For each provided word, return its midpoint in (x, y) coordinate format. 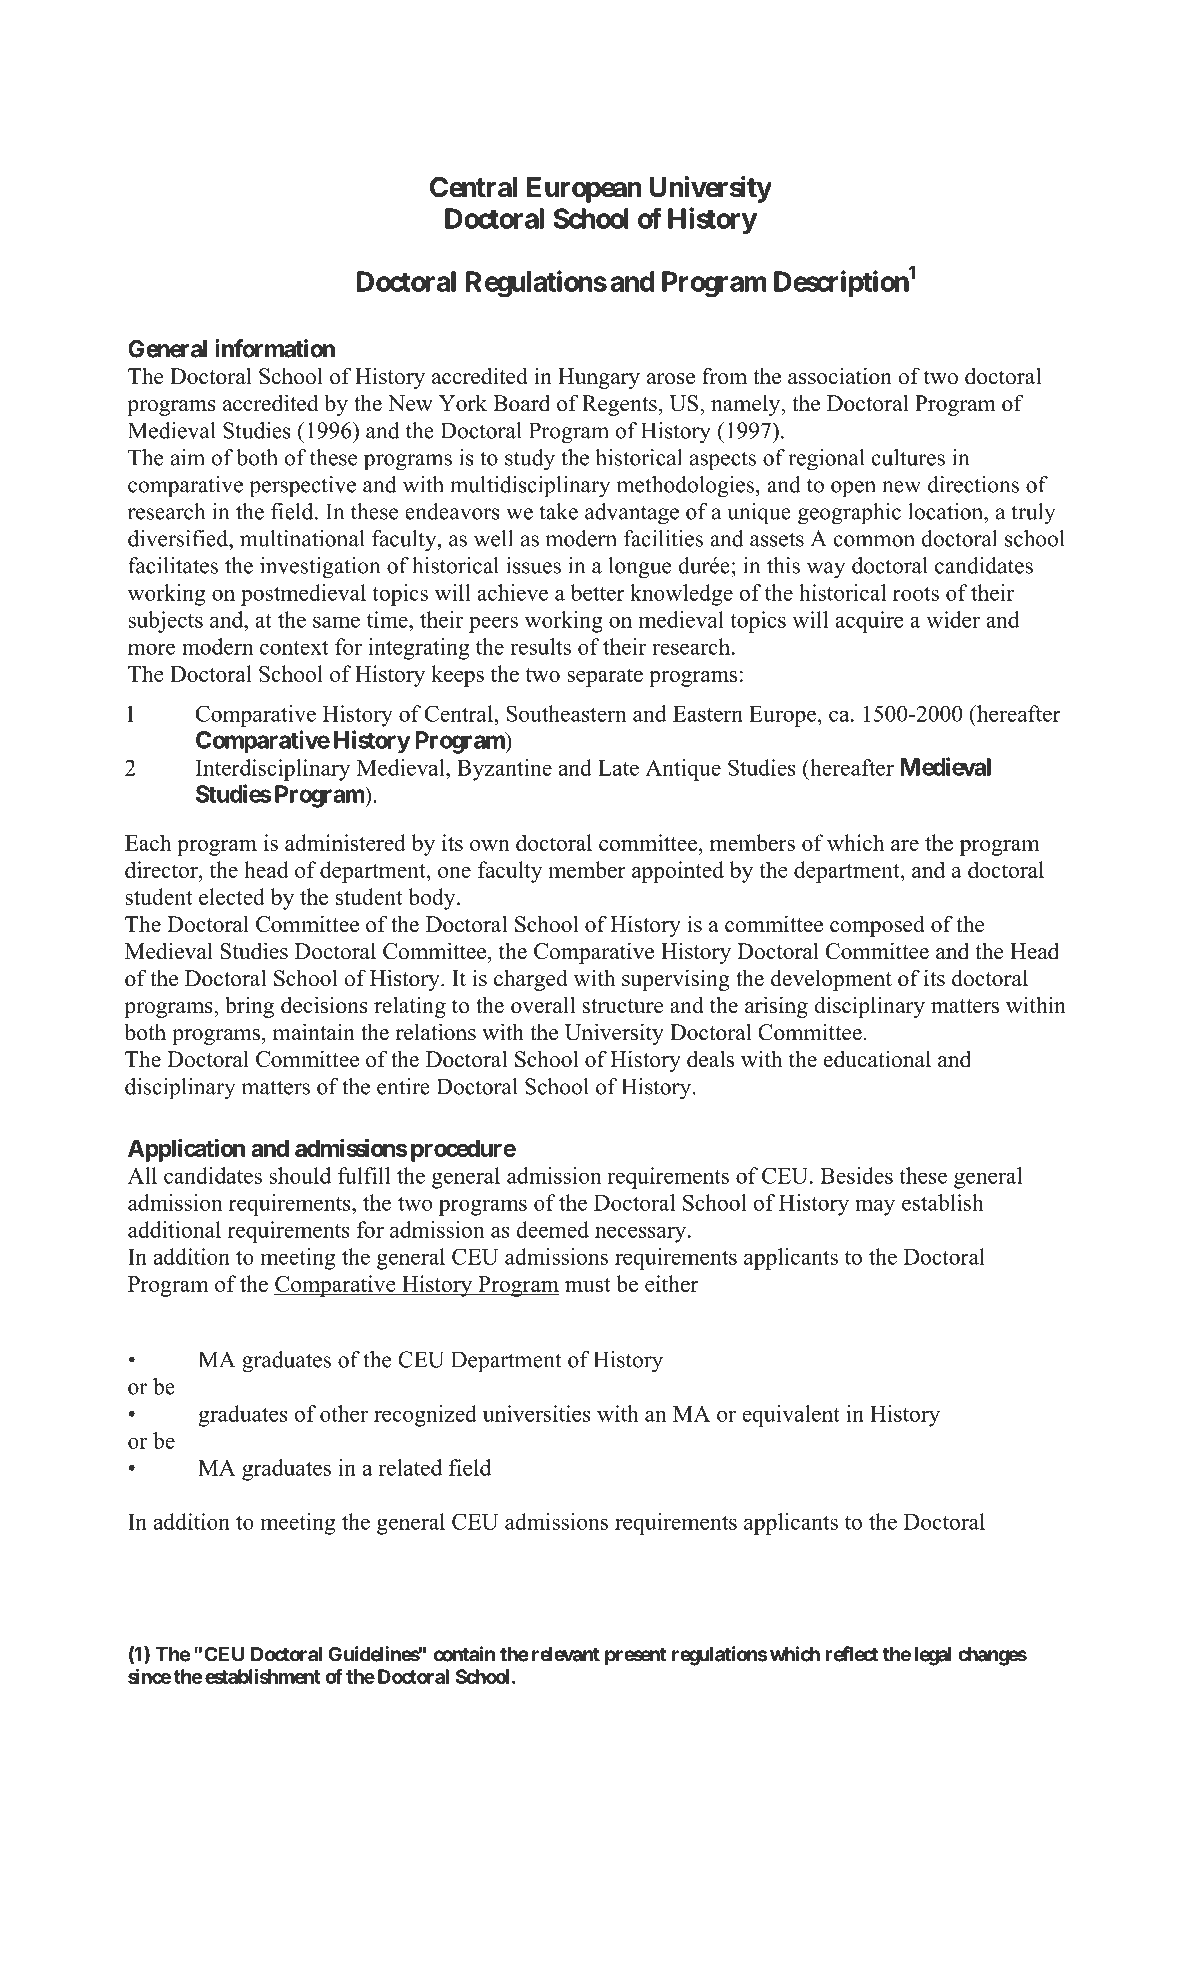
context (294, 647)
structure (622, 1006)
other (344, 1413)
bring (249, 1007)
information (275, 348)
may (875, 1207)
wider (953, 619)
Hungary (599, 378)
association (840, 376)
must (588, 1285)
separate (605, 677)
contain (464, 1654)
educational (877, 1059)
